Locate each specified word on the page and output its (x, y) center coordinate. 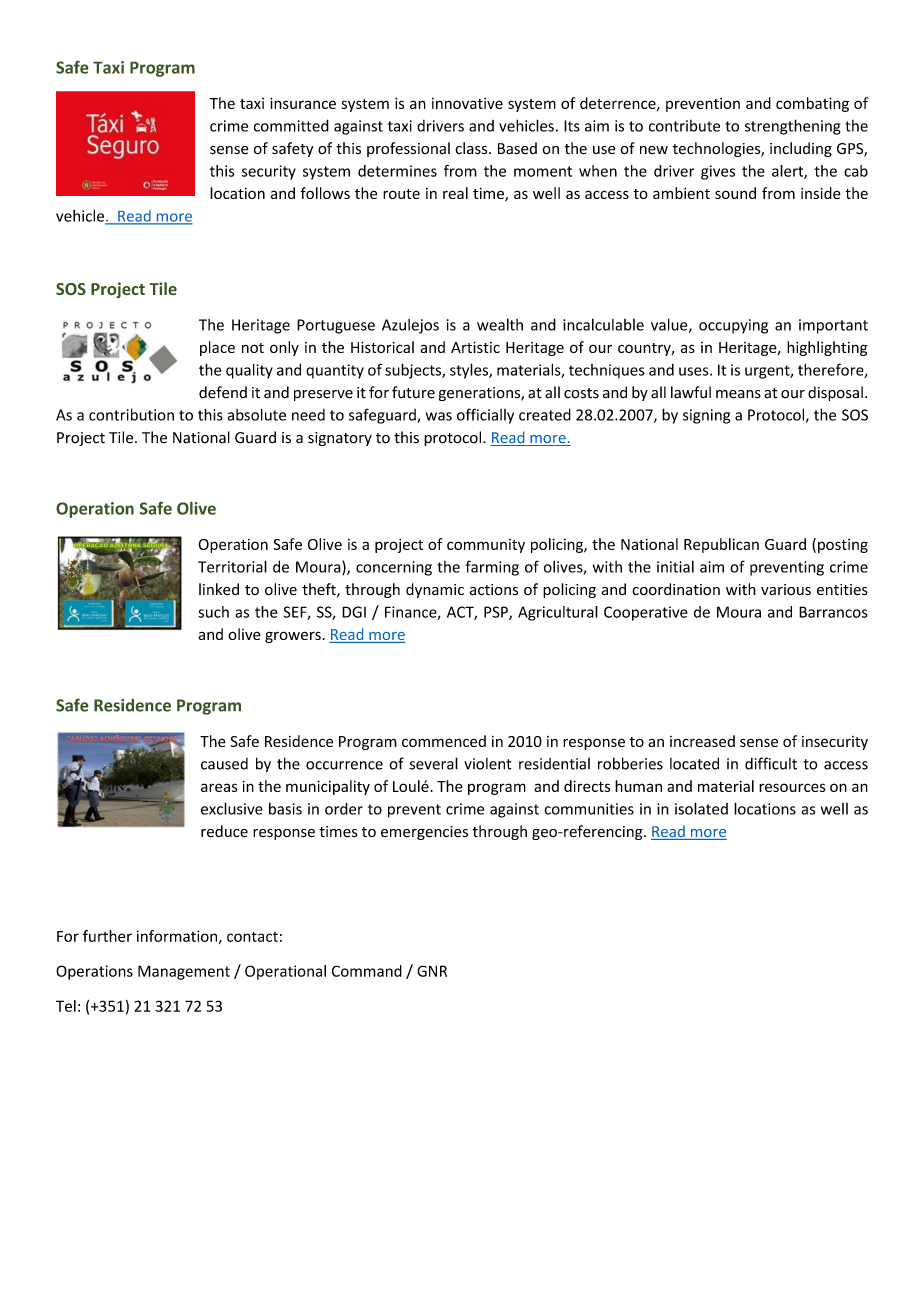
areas (219, 787)
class (472, 148)
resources (792, 787)
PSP (497, 613)
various (786, 589)
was (439, 416)
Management (184, 972)
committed (291, 125)
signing (706, 416)
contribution (131, 414)
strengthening (793, 127)
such (213, 612)
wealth (500, 324)
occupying (733, 326)
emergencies (424, 833)
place (217, 348)
